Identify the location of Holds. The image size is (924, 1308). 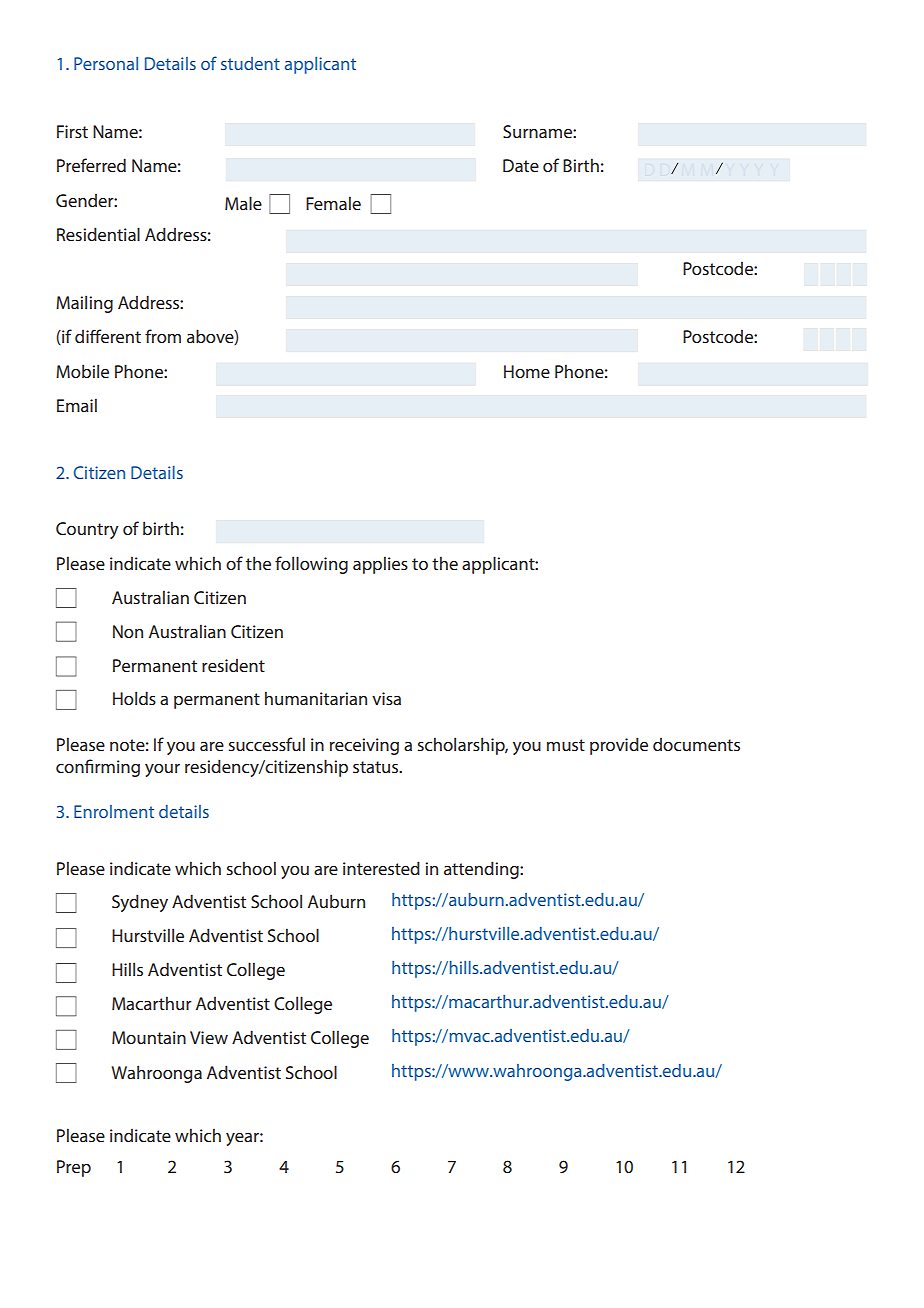
(134, 698).
